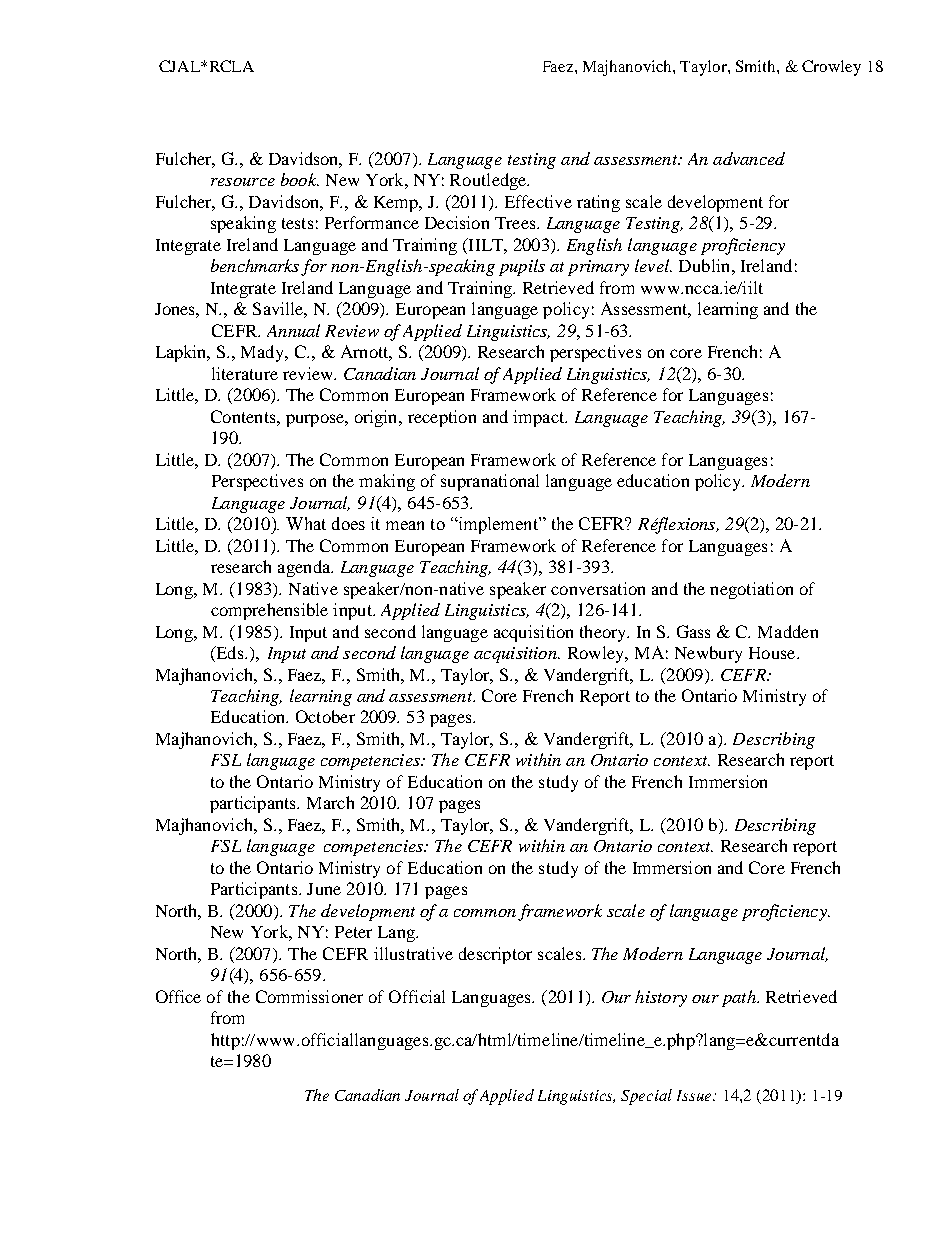  I want to click on illustrative, so click(413, 953).
